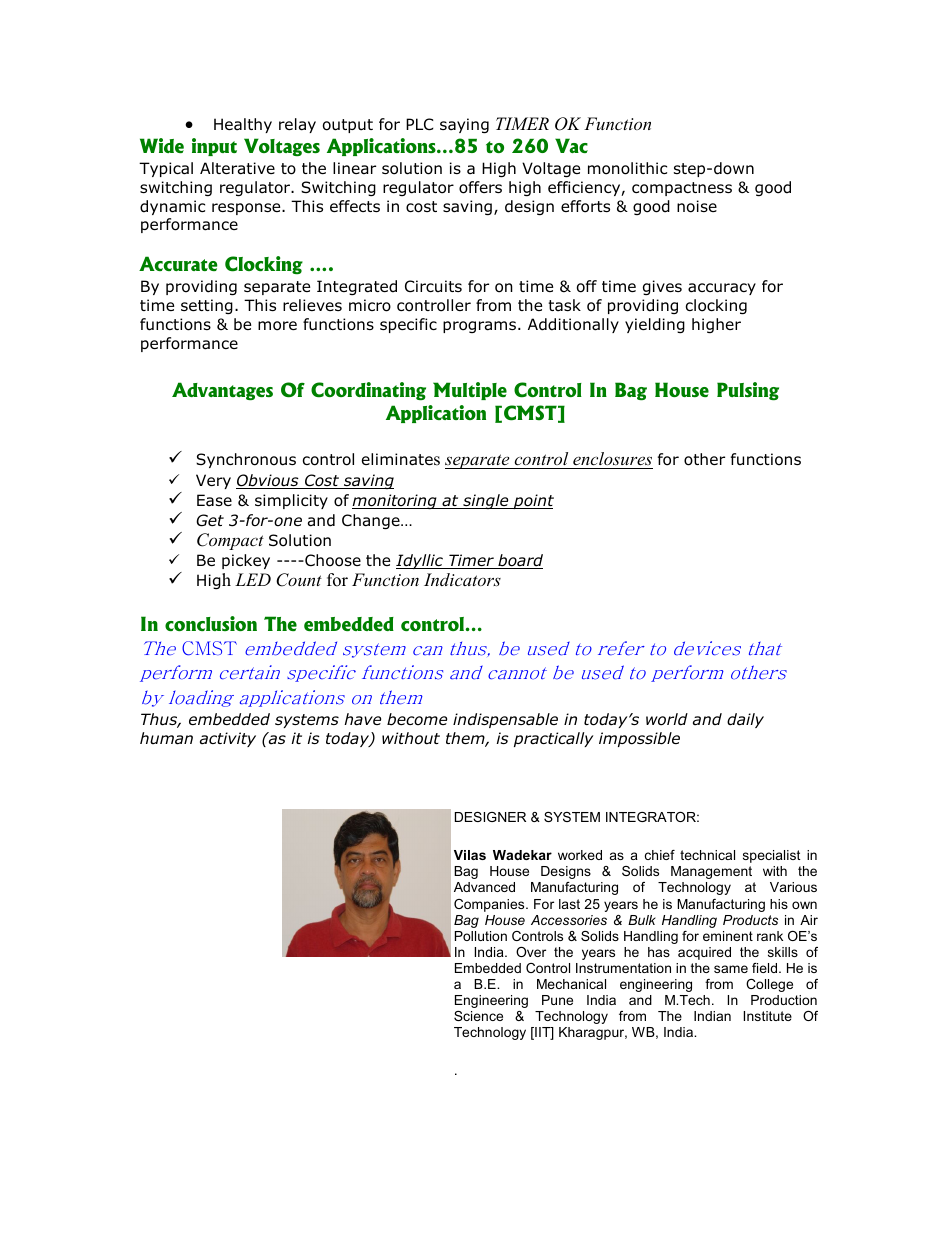  Describe the element at coordinates (246, 460) in the document. I see `Synchronous` at that location.
